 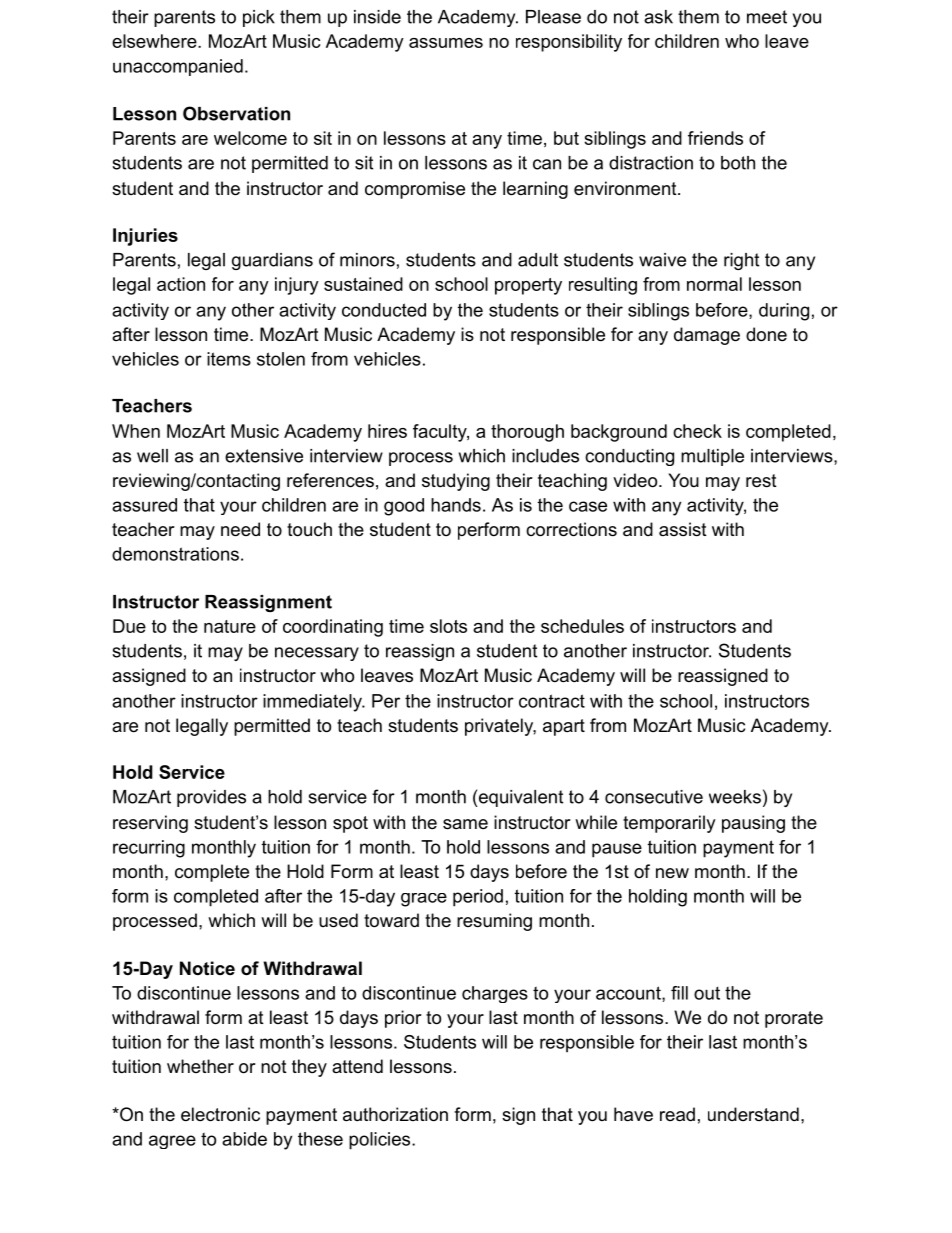 I want to click on assumes, so click(x=446, y=43).
